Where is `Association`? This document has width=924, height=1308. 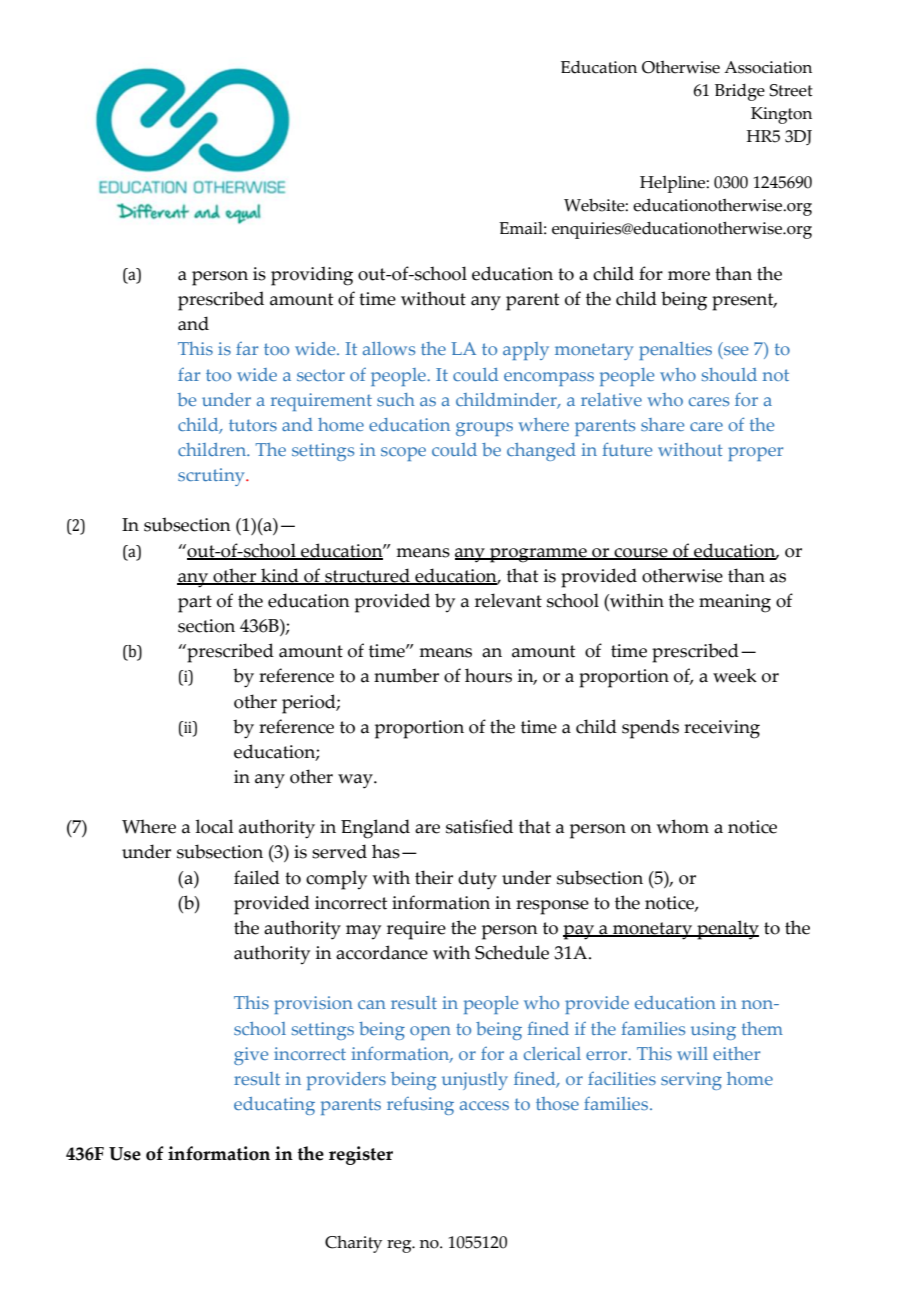
Association is located at coordinates (768, 67).
